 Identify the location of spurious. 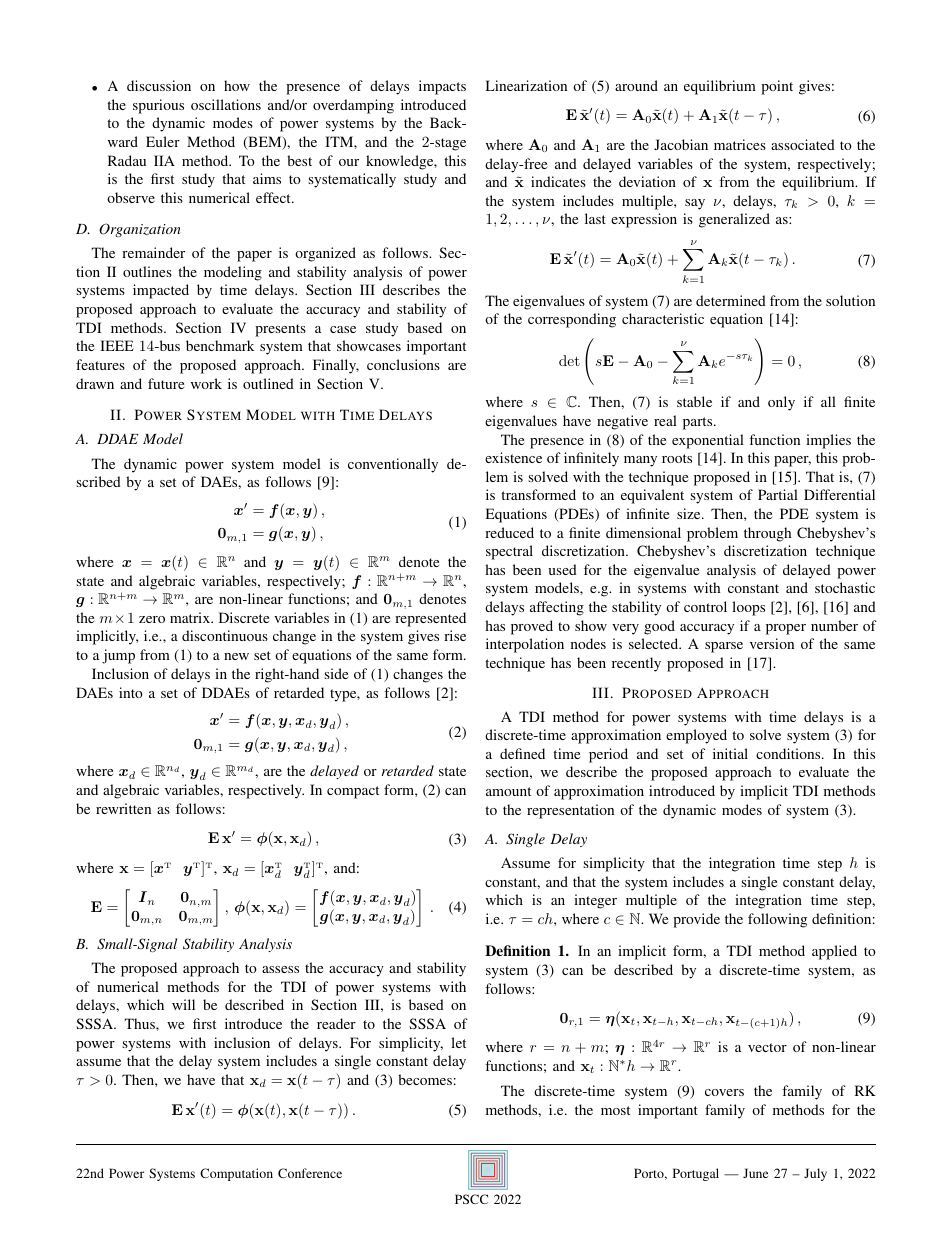
(158, 106).
